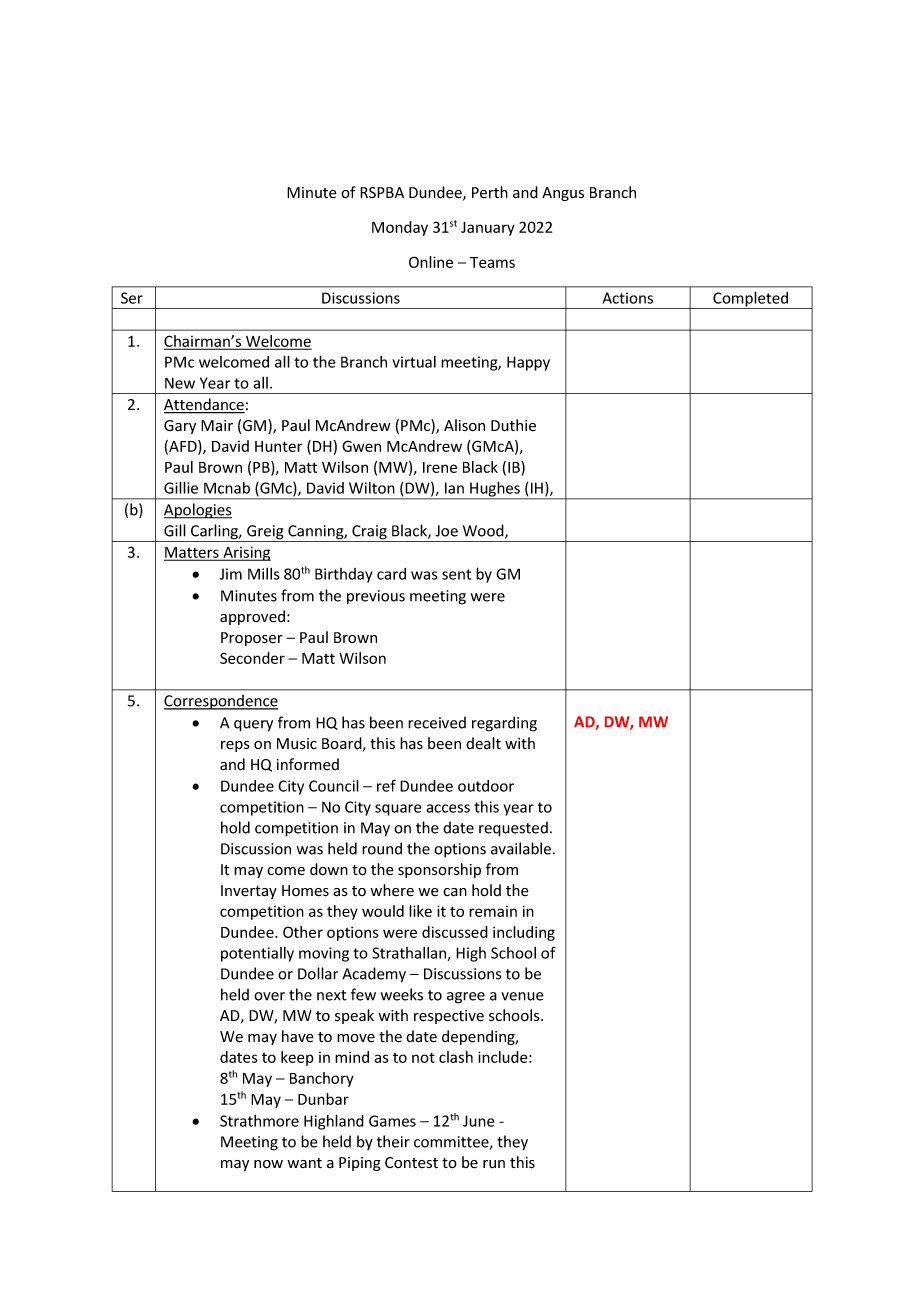 This screenshot has width=924, height=1308. I want to click on Actions, so click(627, 298).
